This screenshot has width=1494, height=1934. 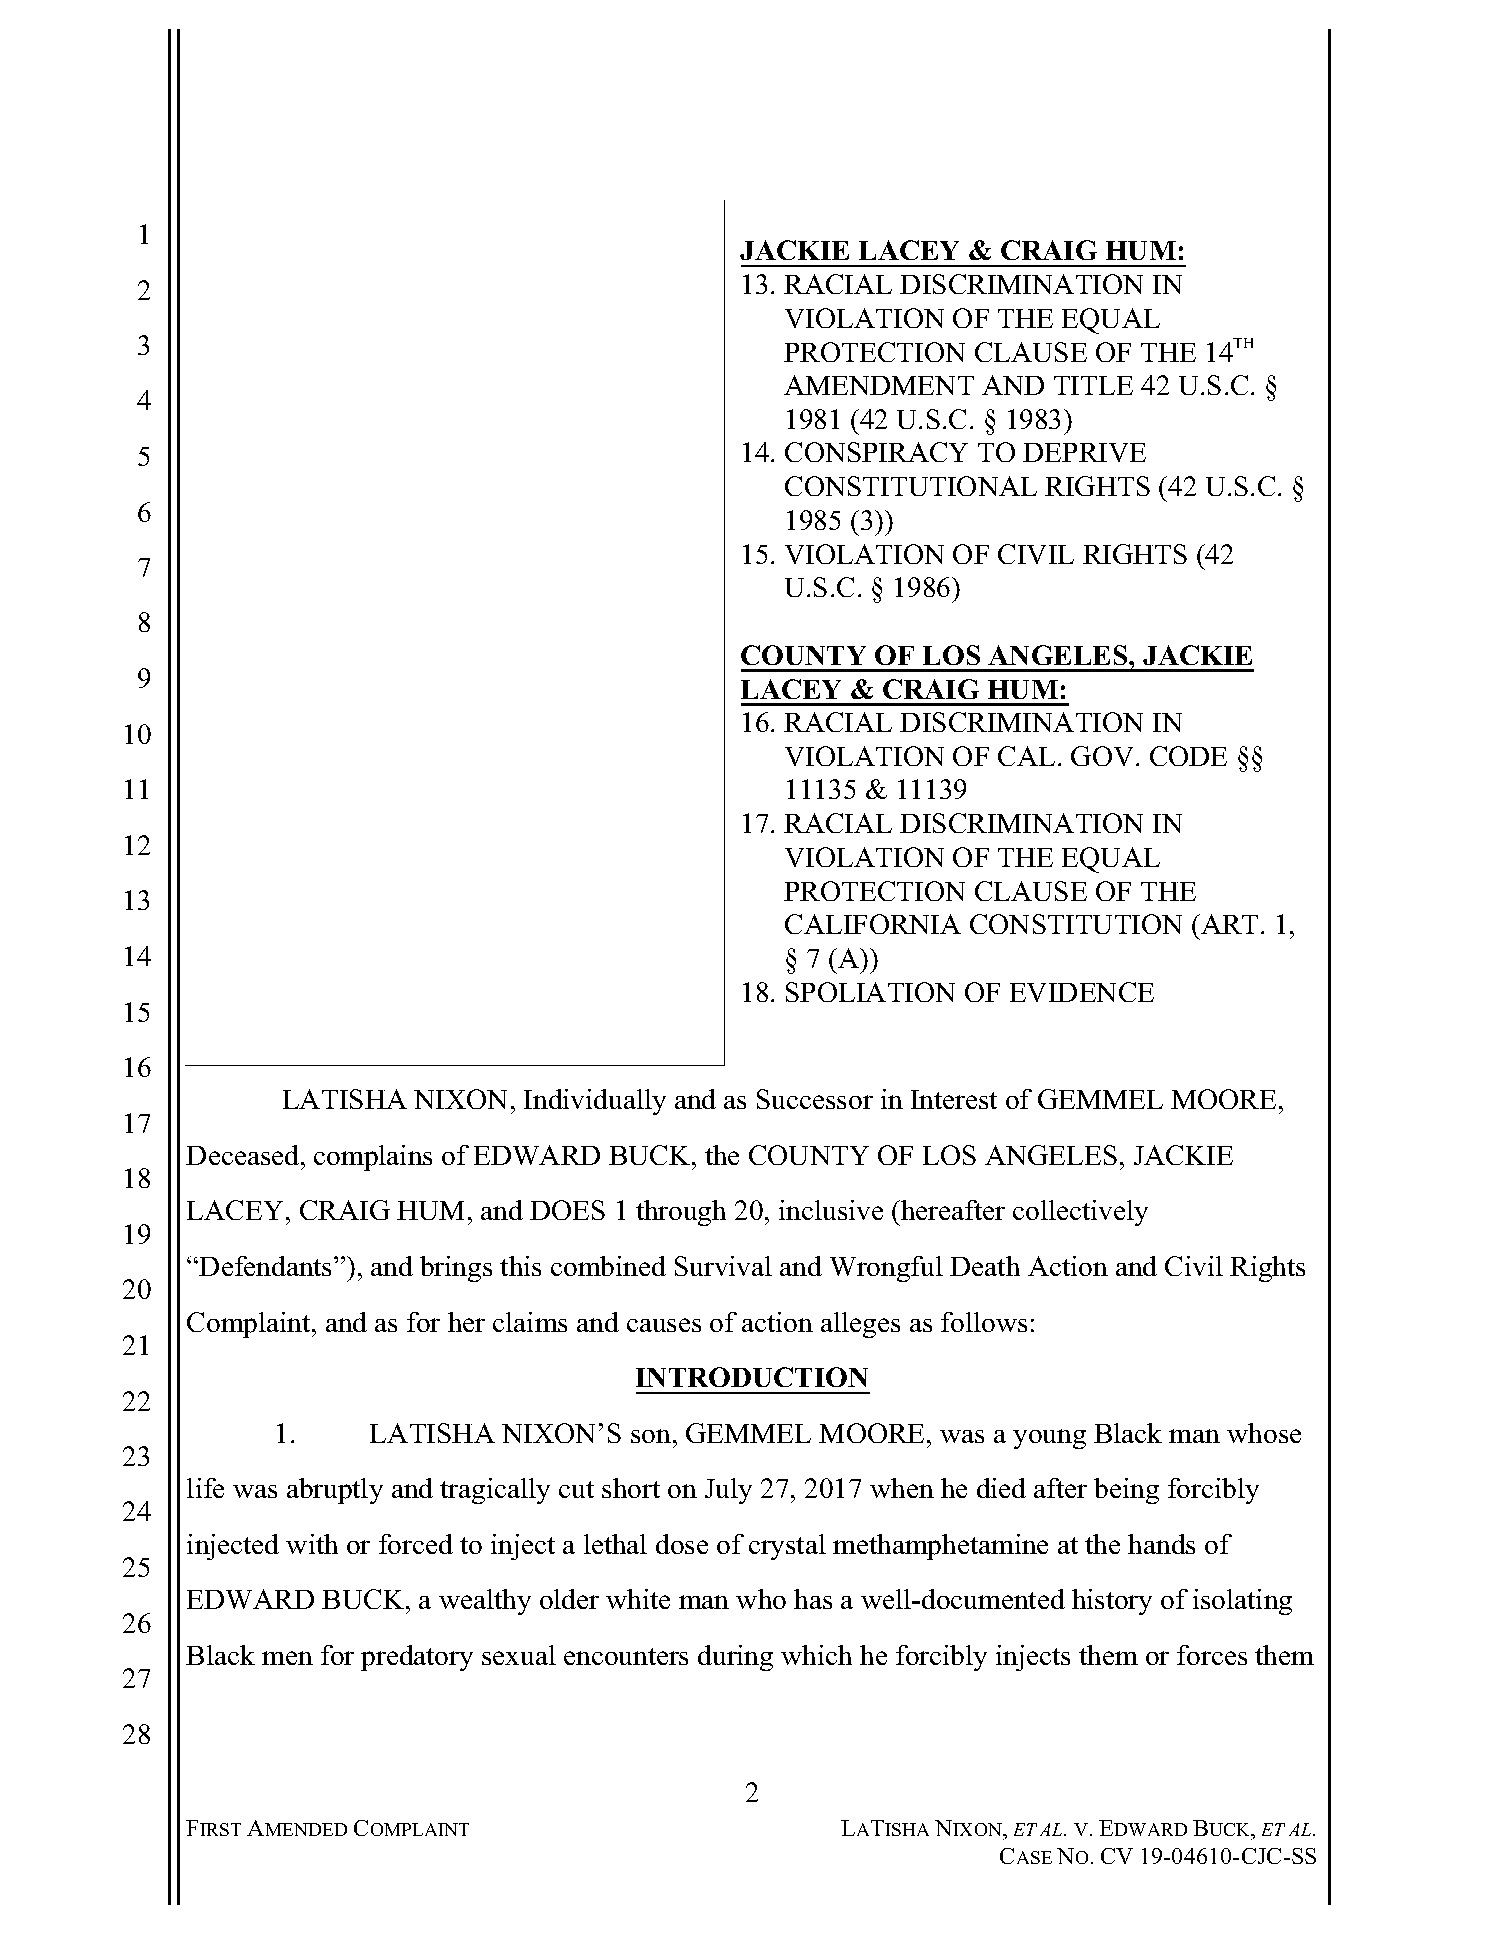 What do you see at coordinates (373, 1158) in the screenshot?
I see `complains` at bounding box center [373, 1158].
